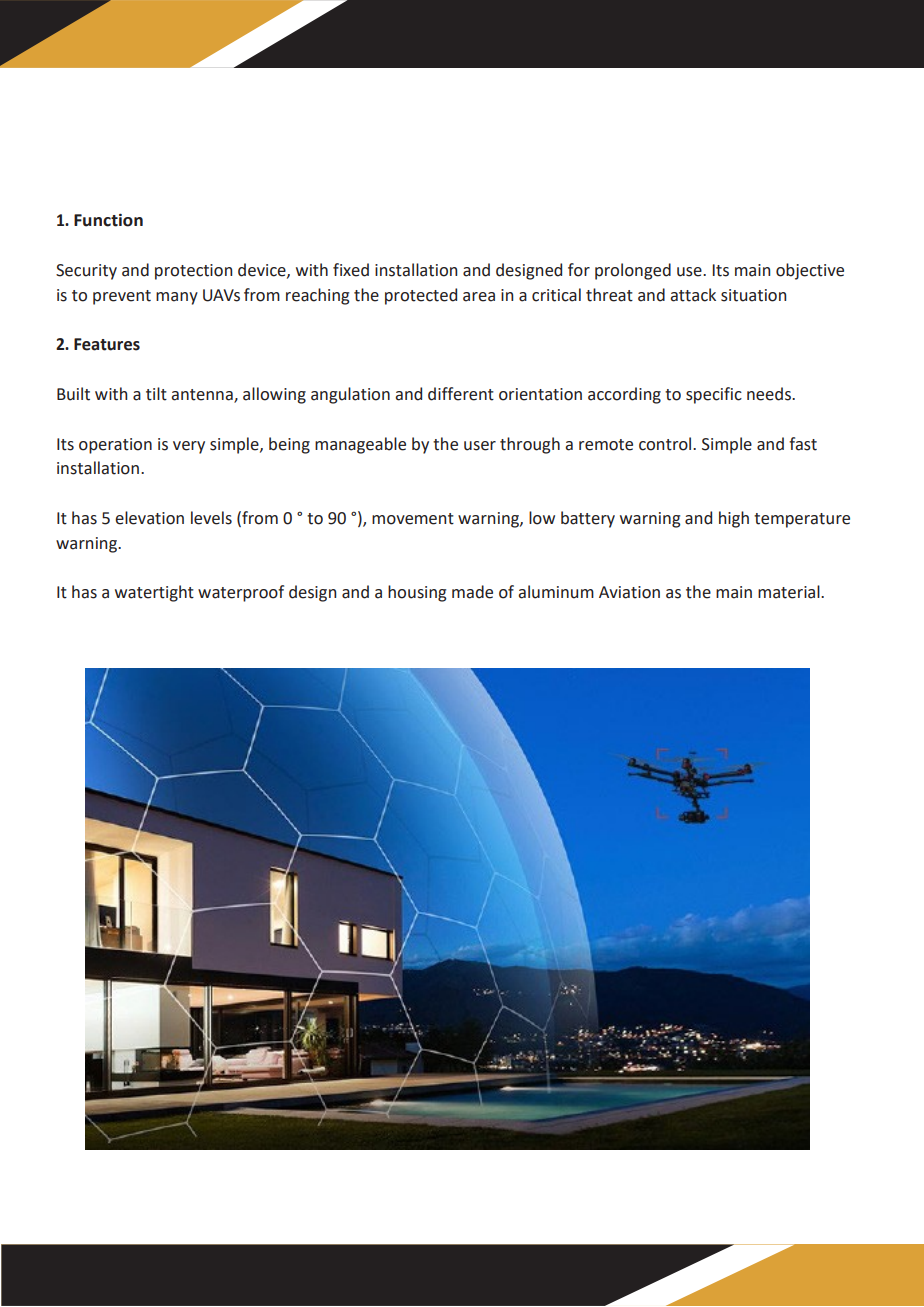  I want to click on Function, so click(108, 220).
